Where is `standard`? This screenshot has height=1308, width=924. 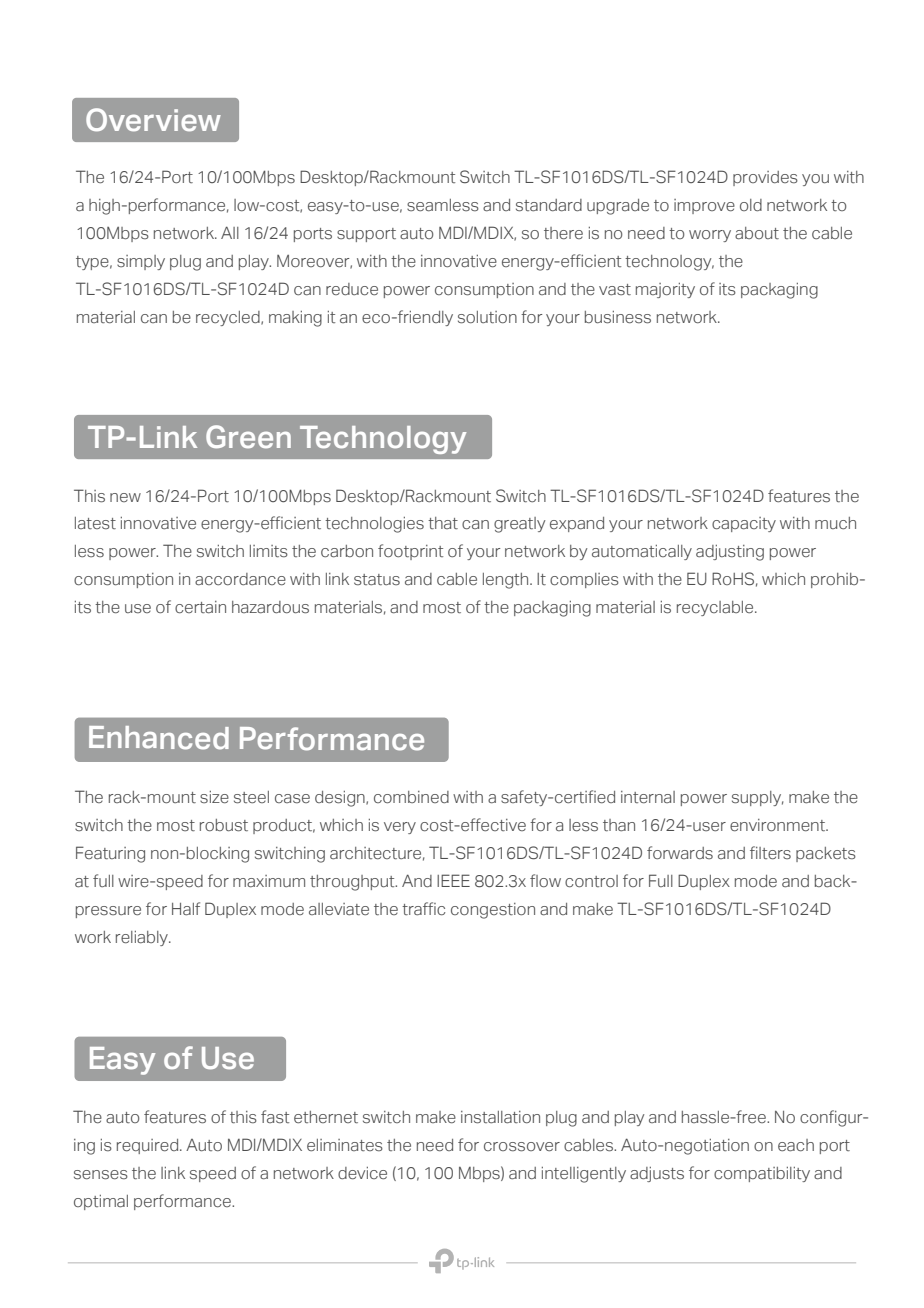 standard is located at coordinates (549, 205).
